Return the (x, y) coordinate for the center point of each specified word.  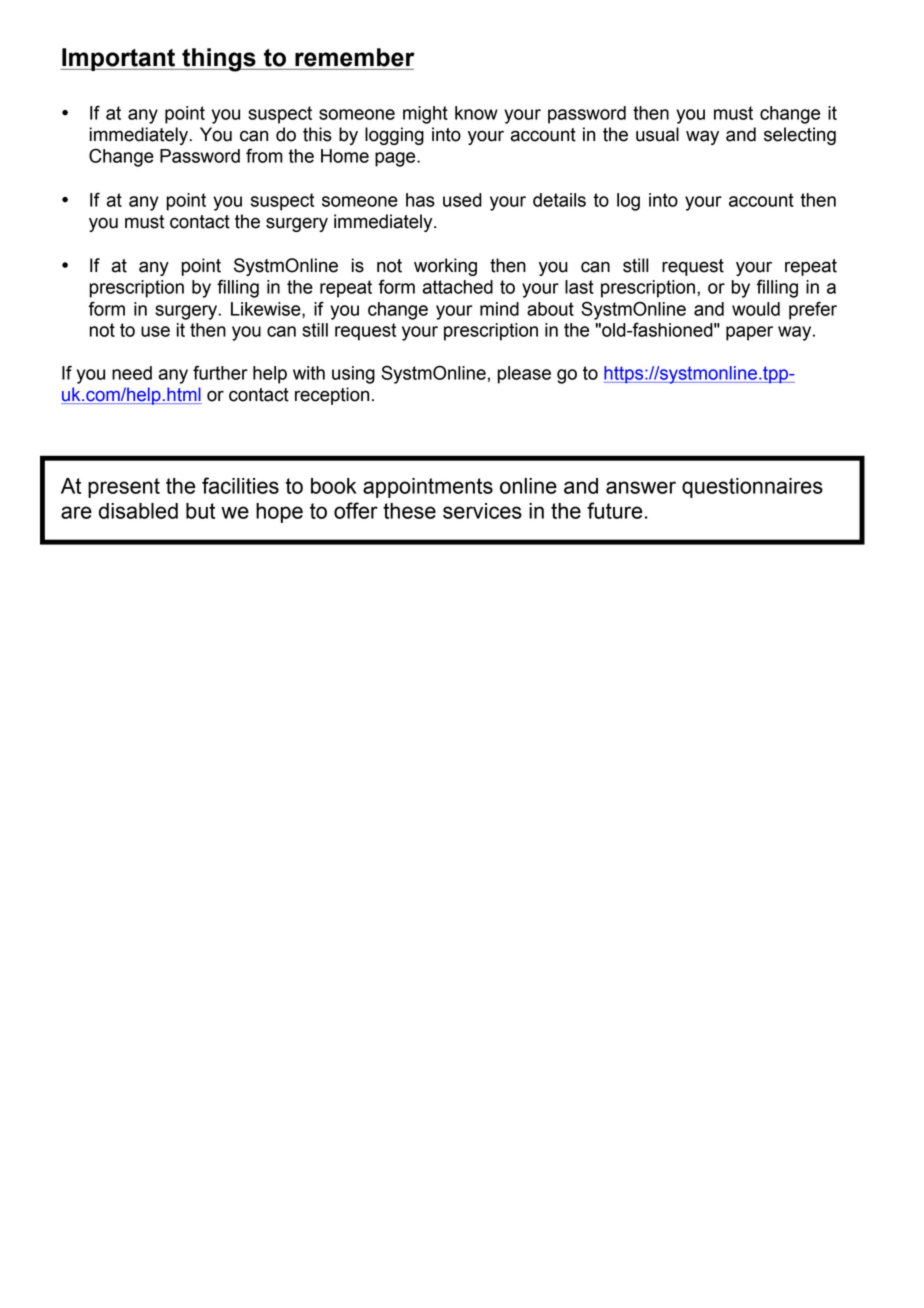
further (220, 372)
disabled (138, 511)
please (524, 375)
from (264, 155)
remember (355, 57)
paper (749, 333)
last (579, 287)
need (132, 373)
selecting (800, 136)
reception (332, 396)
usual (657, 134)
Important (118, 59)
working (445, 267)
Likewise (267, 310)
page (396, 159)
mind (499, 309)
